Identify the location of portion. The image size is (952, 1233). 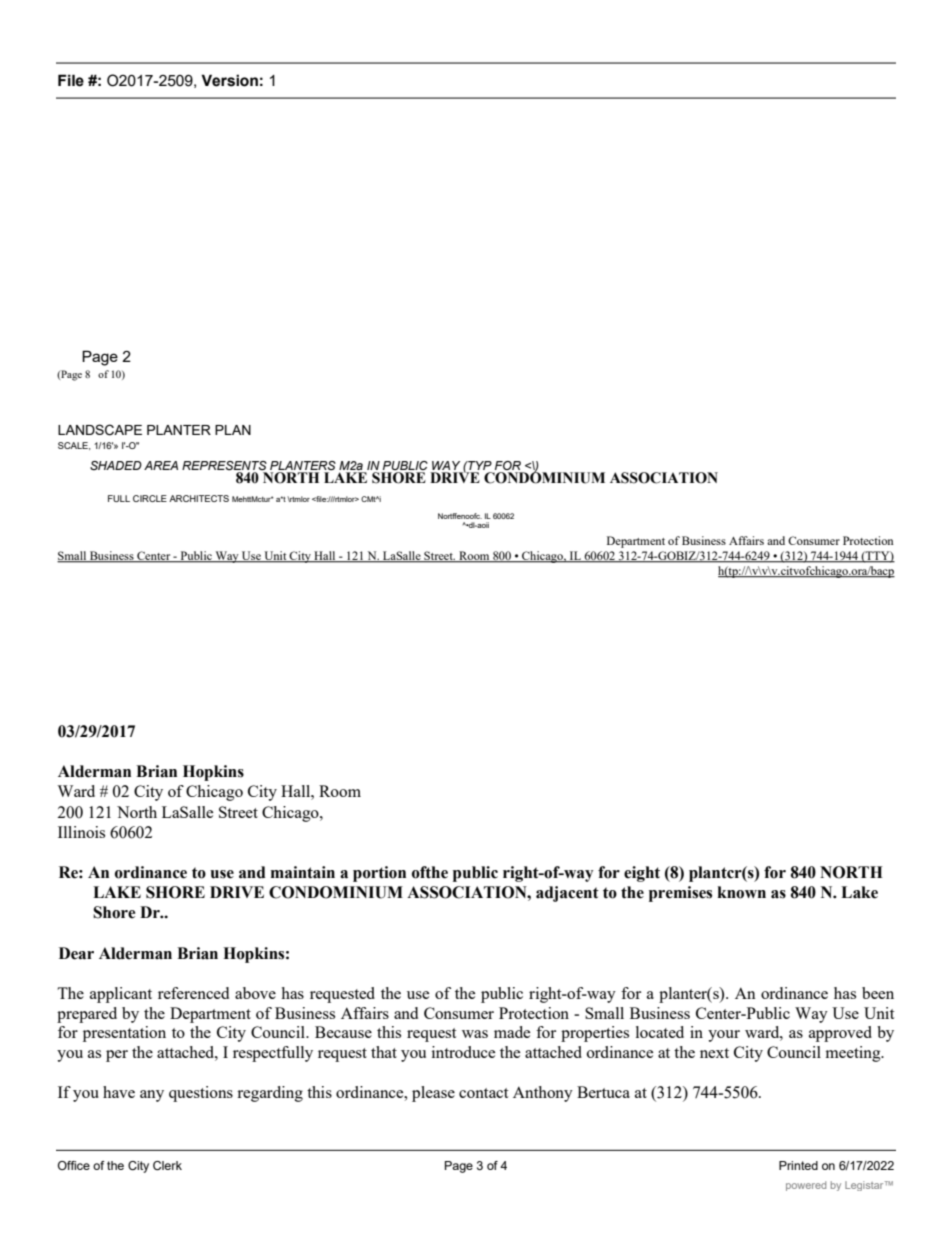
(379, 874).
